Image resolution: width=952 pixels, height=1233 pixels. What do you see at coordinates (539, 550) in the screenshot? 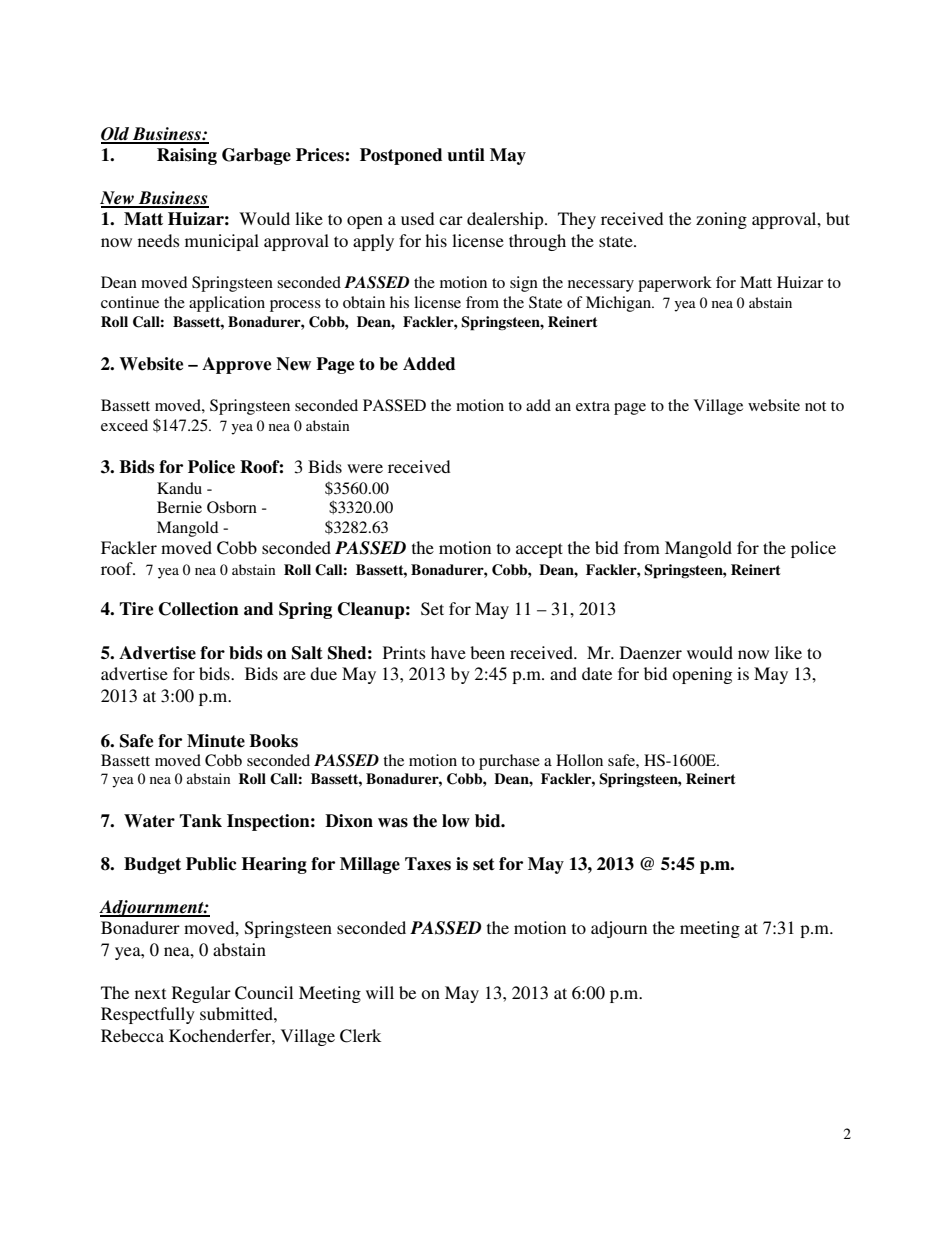
I see `accept` at bounding box center [539, 550].
